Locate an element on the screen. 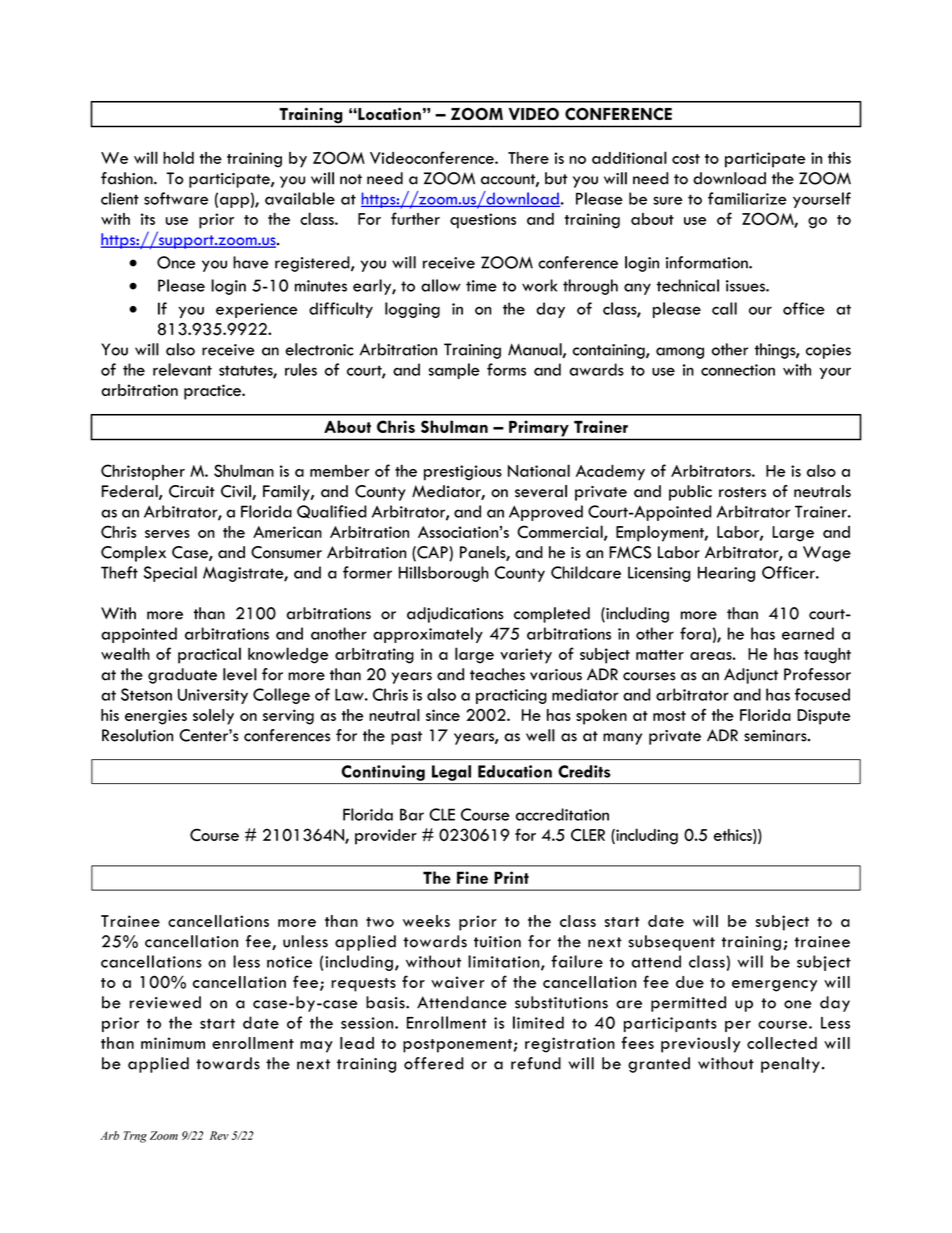 The image size is (952, 1233). practical is located at coordinates (209, 655).
